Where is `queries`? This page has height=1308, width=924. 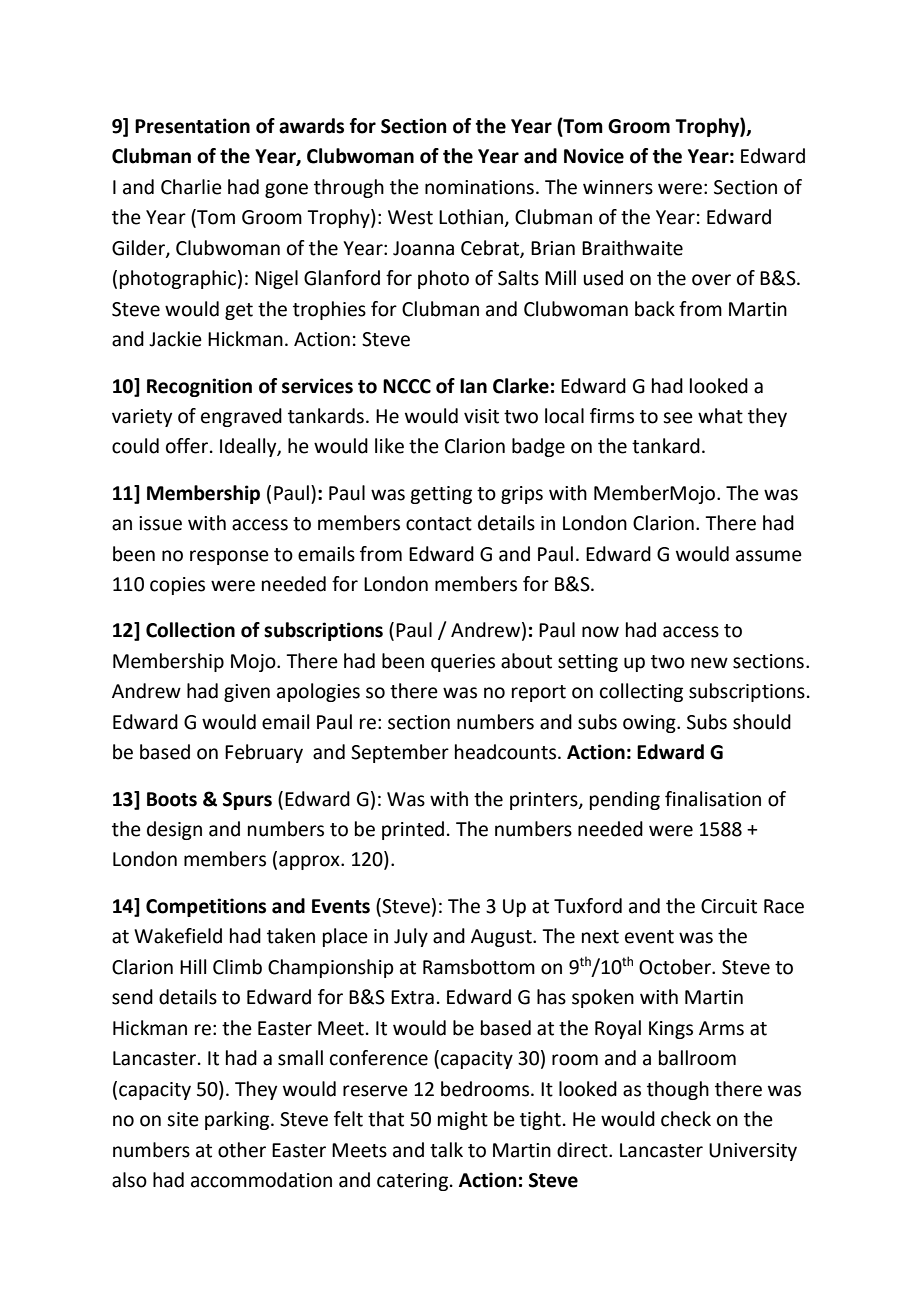 queries is located at coordinates (463, 663).
